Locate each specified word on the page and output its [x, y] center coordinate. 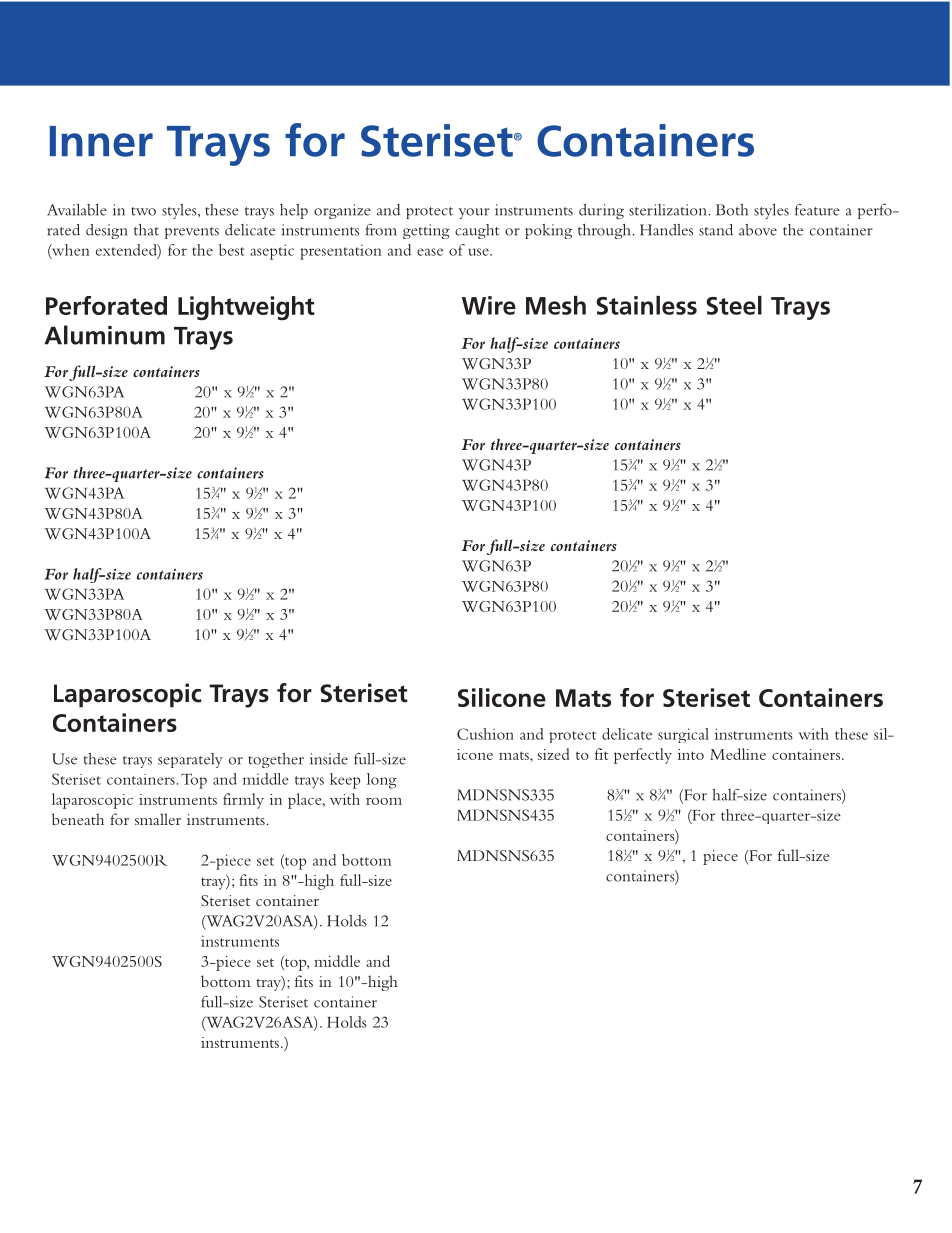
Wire [489, 305]
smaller [158, 819]
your [474, 213]
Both [732, 210]
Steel [734, 305]
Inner [101, 141]
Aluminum [104, 335]
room [384, 801]
